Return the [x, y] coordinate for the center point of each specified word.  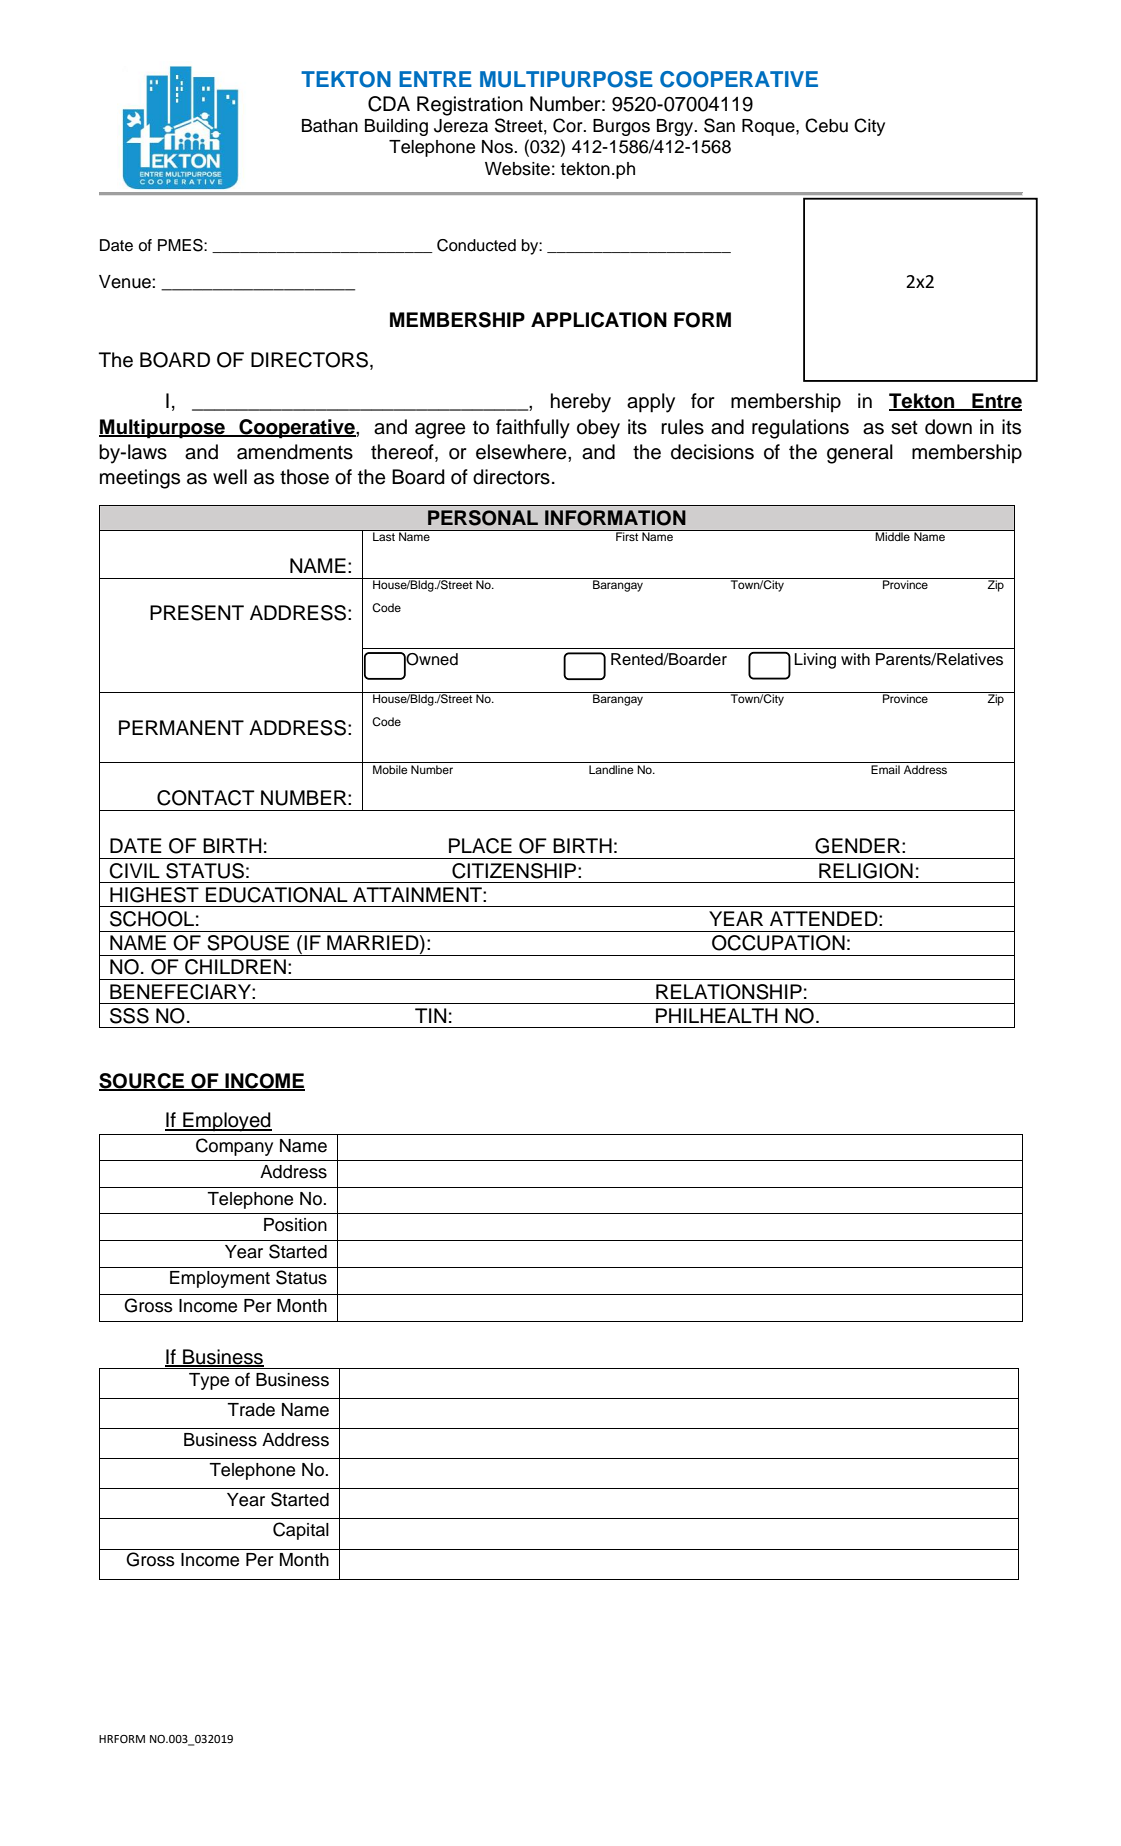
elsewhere [522, 452]
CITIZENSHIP [515, 871]
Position [295, 1225]
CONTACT [206, 798]
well [230, 477]
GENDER [859, 846]
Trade [251, 1410]
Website [517, 169]
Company [234, 1147]
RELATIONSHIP [729, 992]
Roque [769, 127]
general [860, 454]
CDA [389, 104]
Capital [301, 1531]
